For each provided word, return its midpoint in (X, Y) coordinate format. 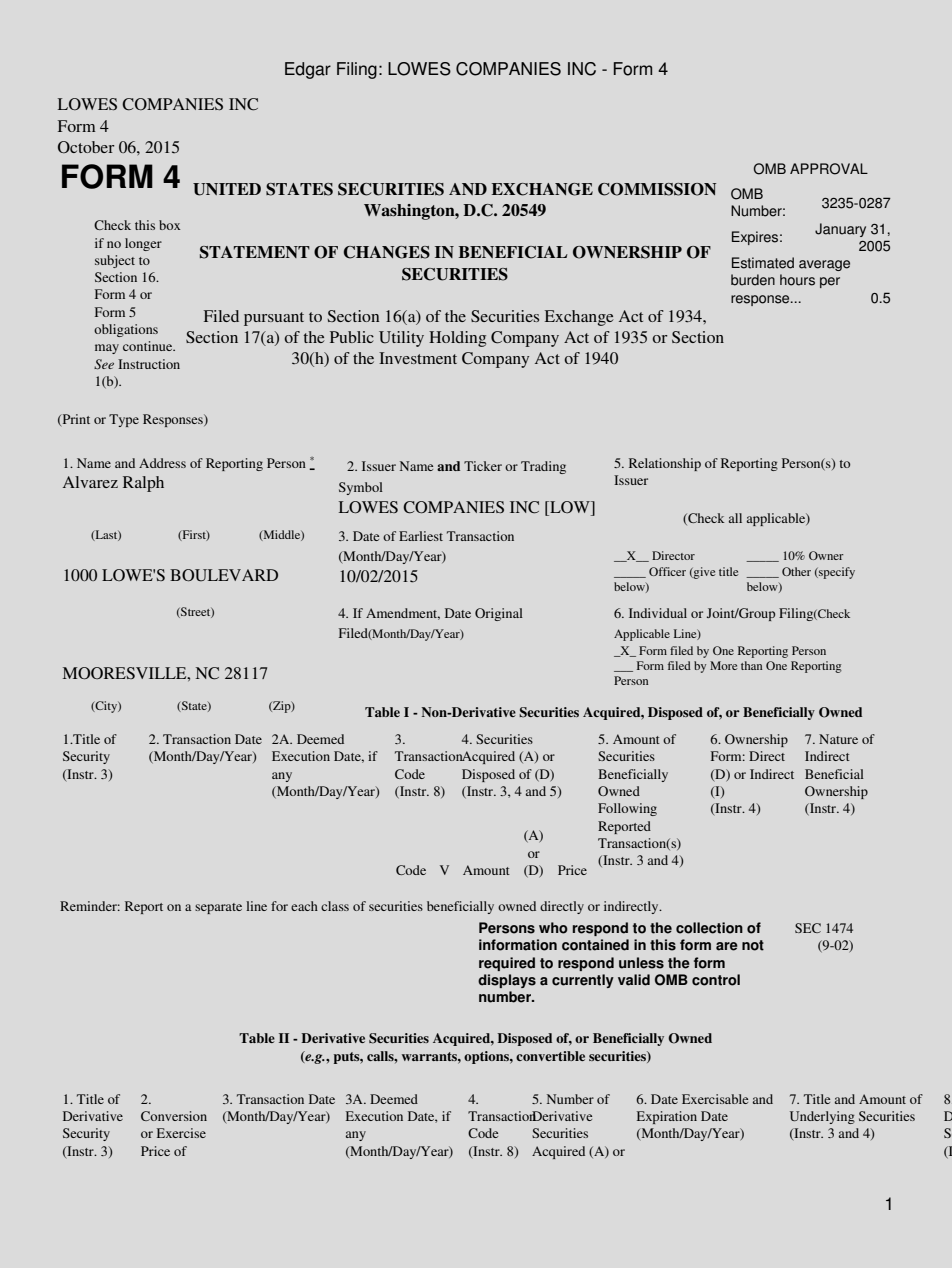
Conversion (174, 1116)
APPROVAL (829, 169)
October (86, 147)
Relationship (665, 464)
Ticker (483, 466)
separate (218, 908)
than (751, 665)
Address (162, 463)
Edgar (308, 70)
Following (627, 809)
